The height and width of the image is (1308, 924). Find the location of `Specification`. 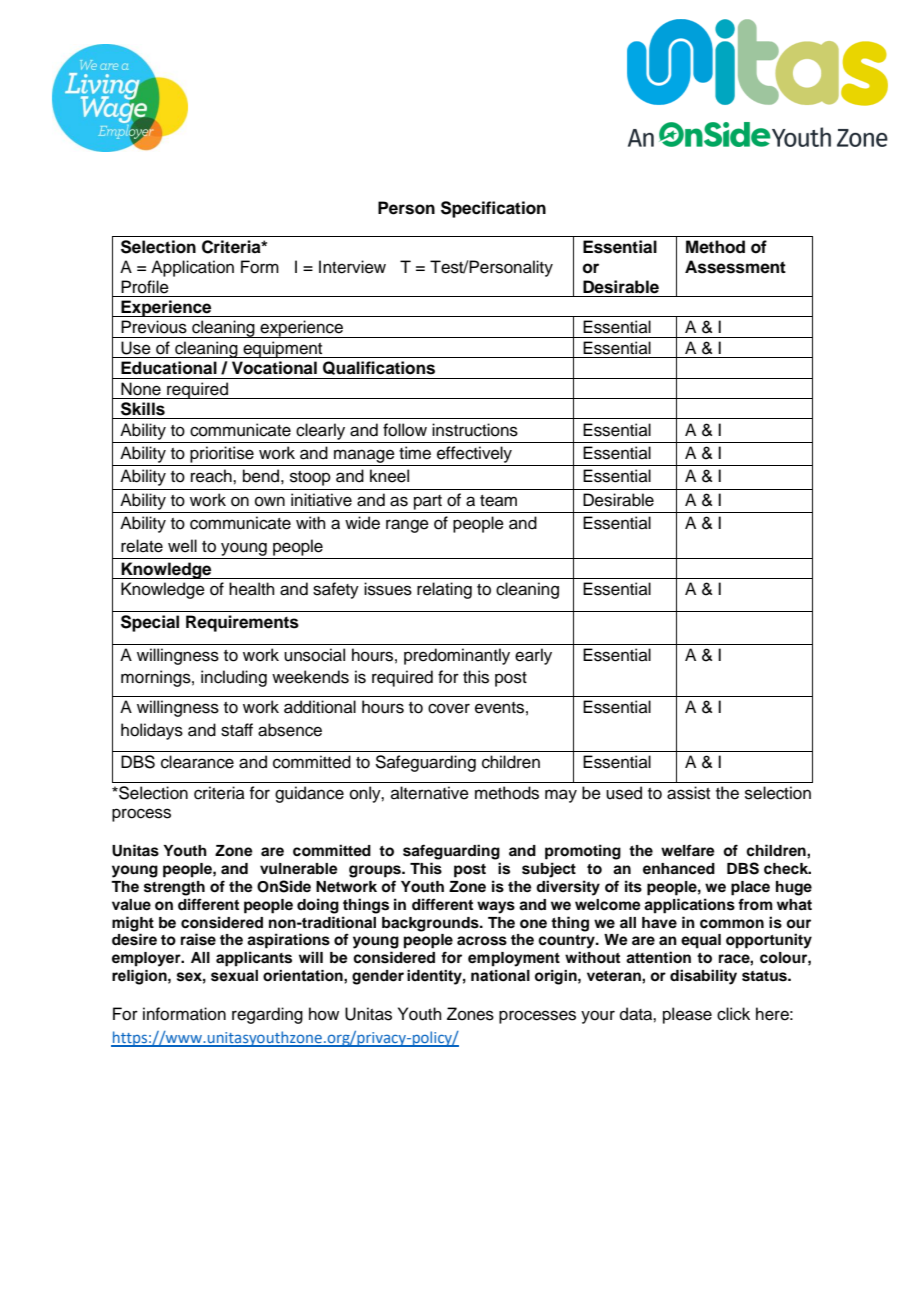

Specification is located at coordinates (493, 209).
